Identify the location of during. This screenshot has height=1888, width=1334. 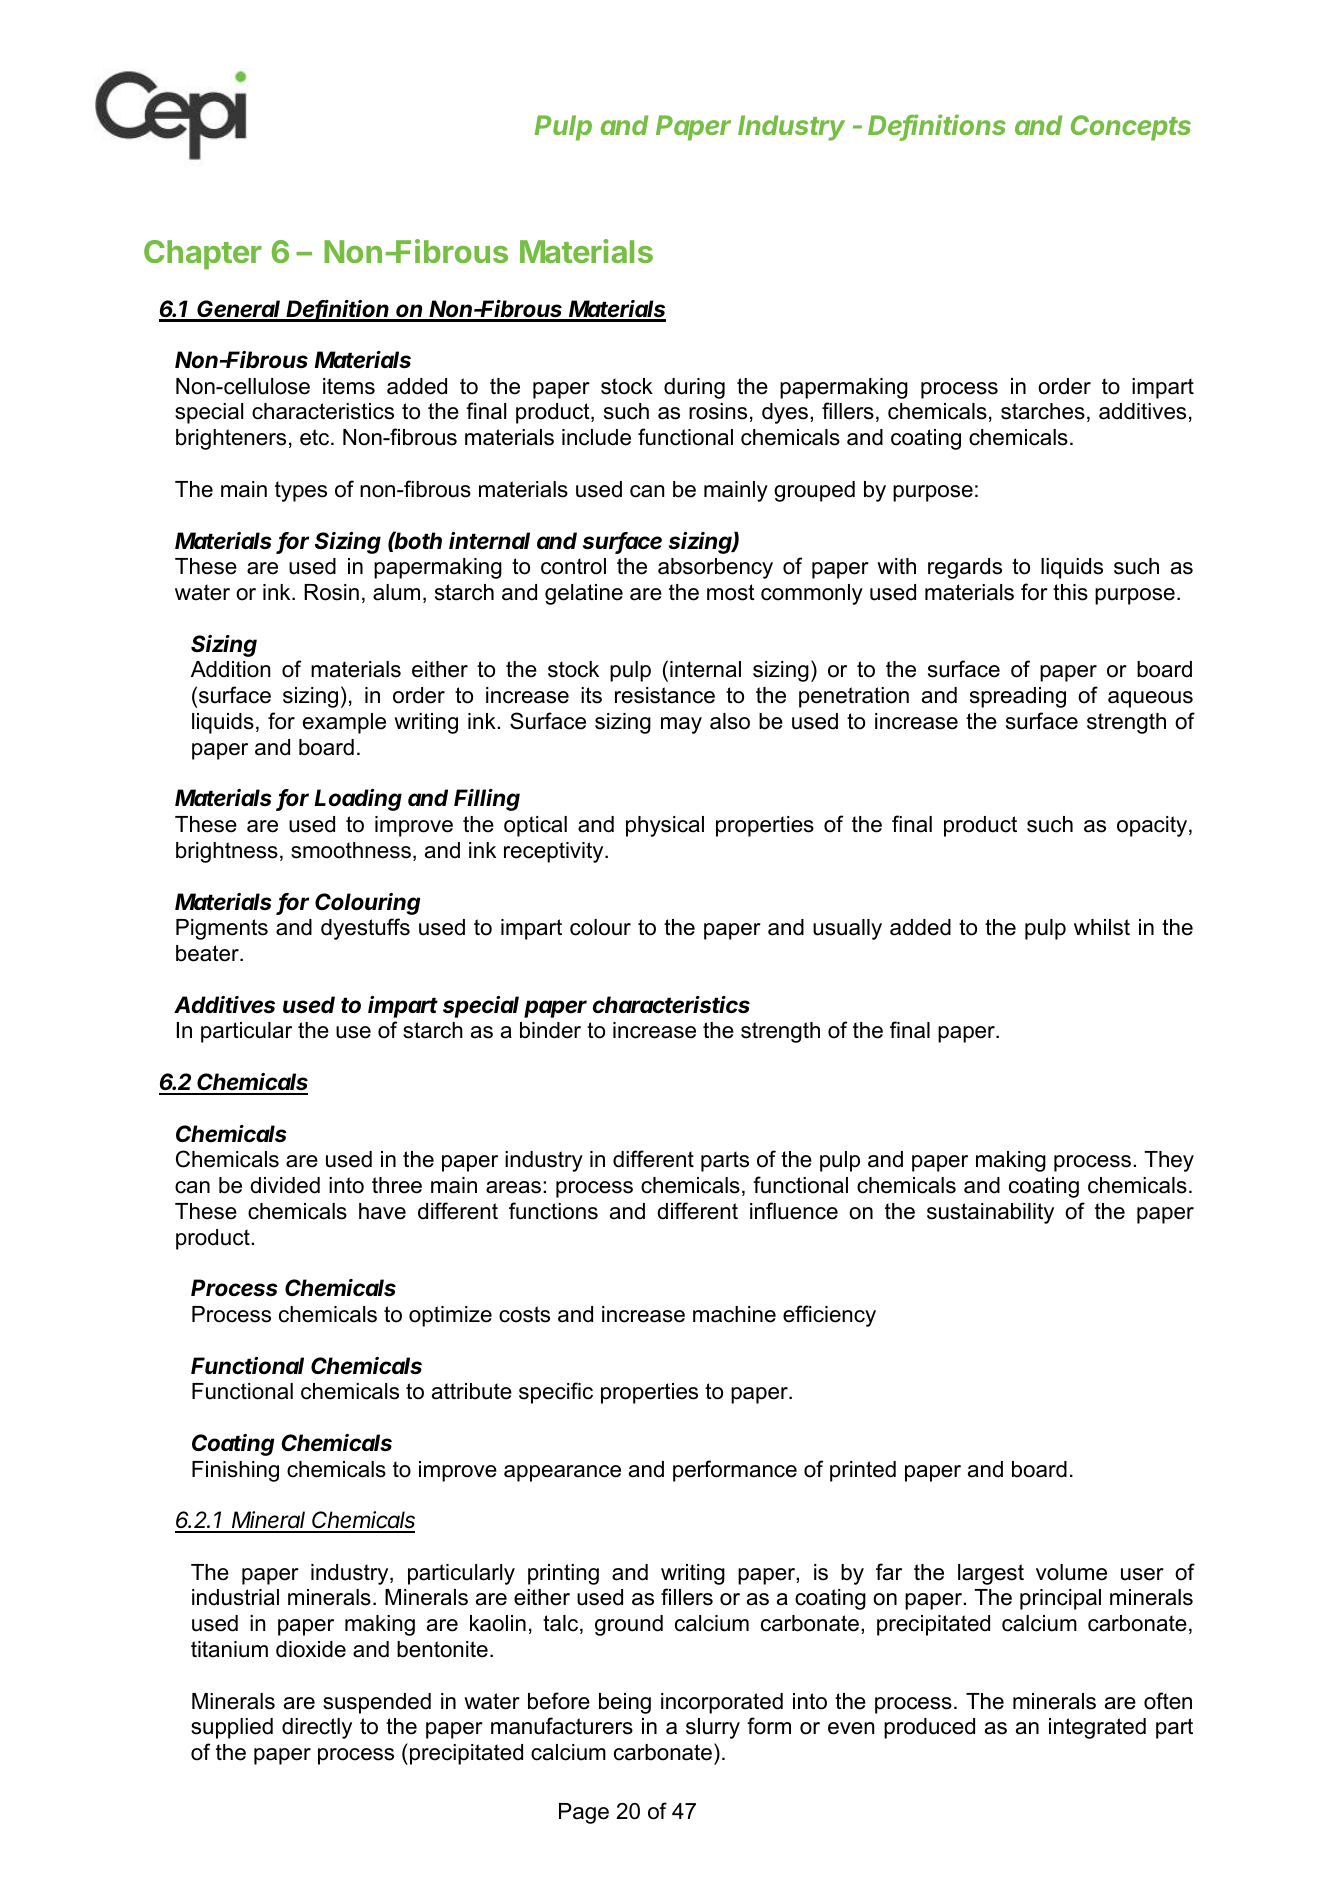
(694, 388).
